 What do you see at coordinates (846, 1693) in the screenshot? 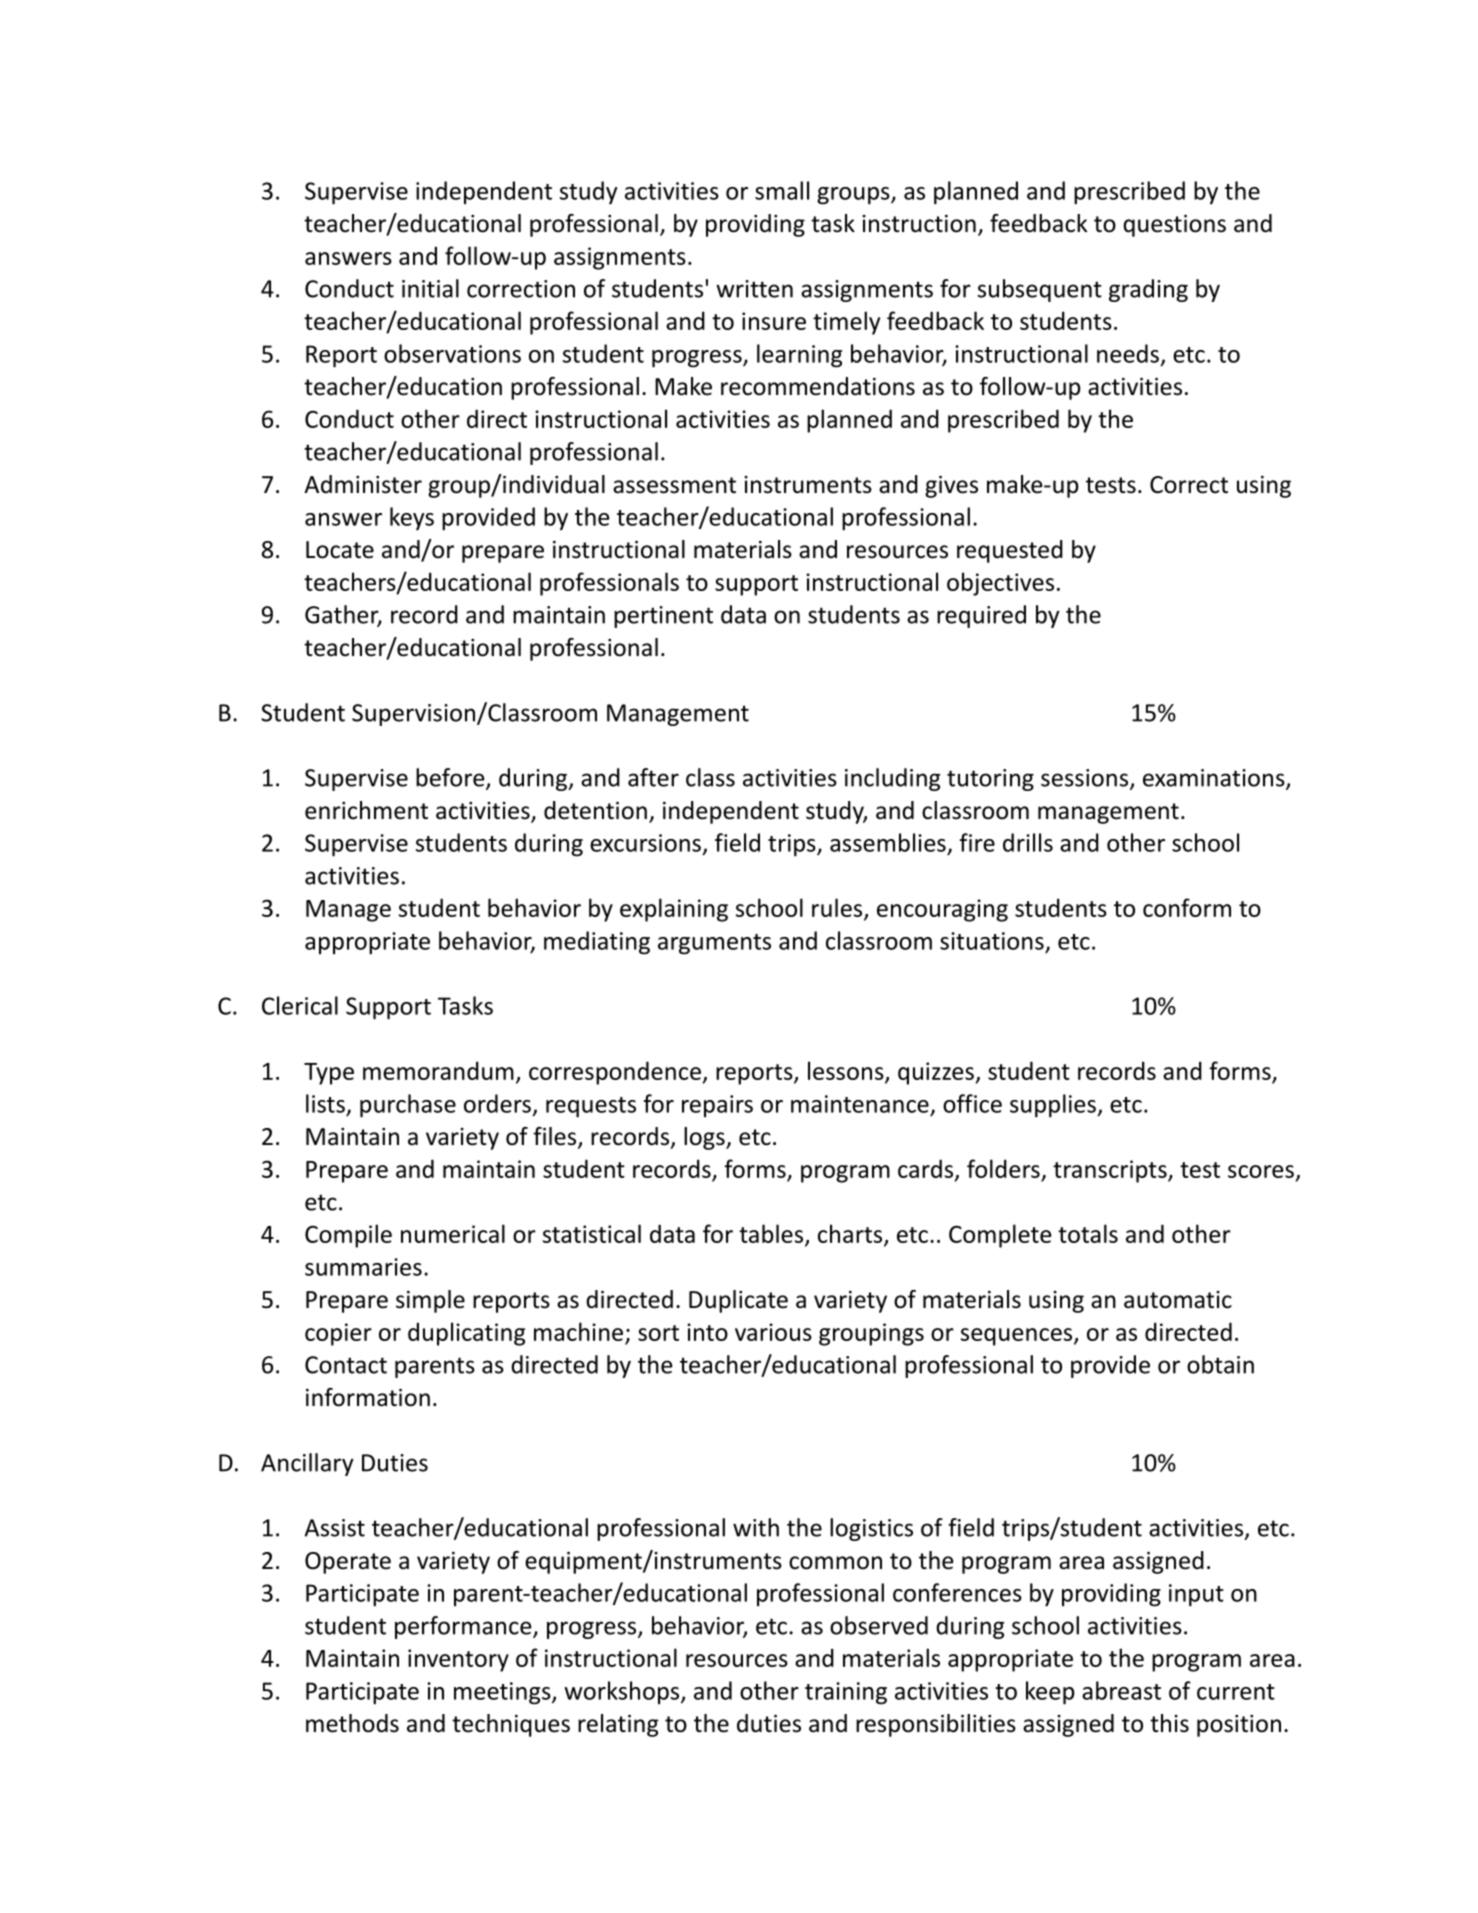
I see `training` at bounding box center [846, 1693].
